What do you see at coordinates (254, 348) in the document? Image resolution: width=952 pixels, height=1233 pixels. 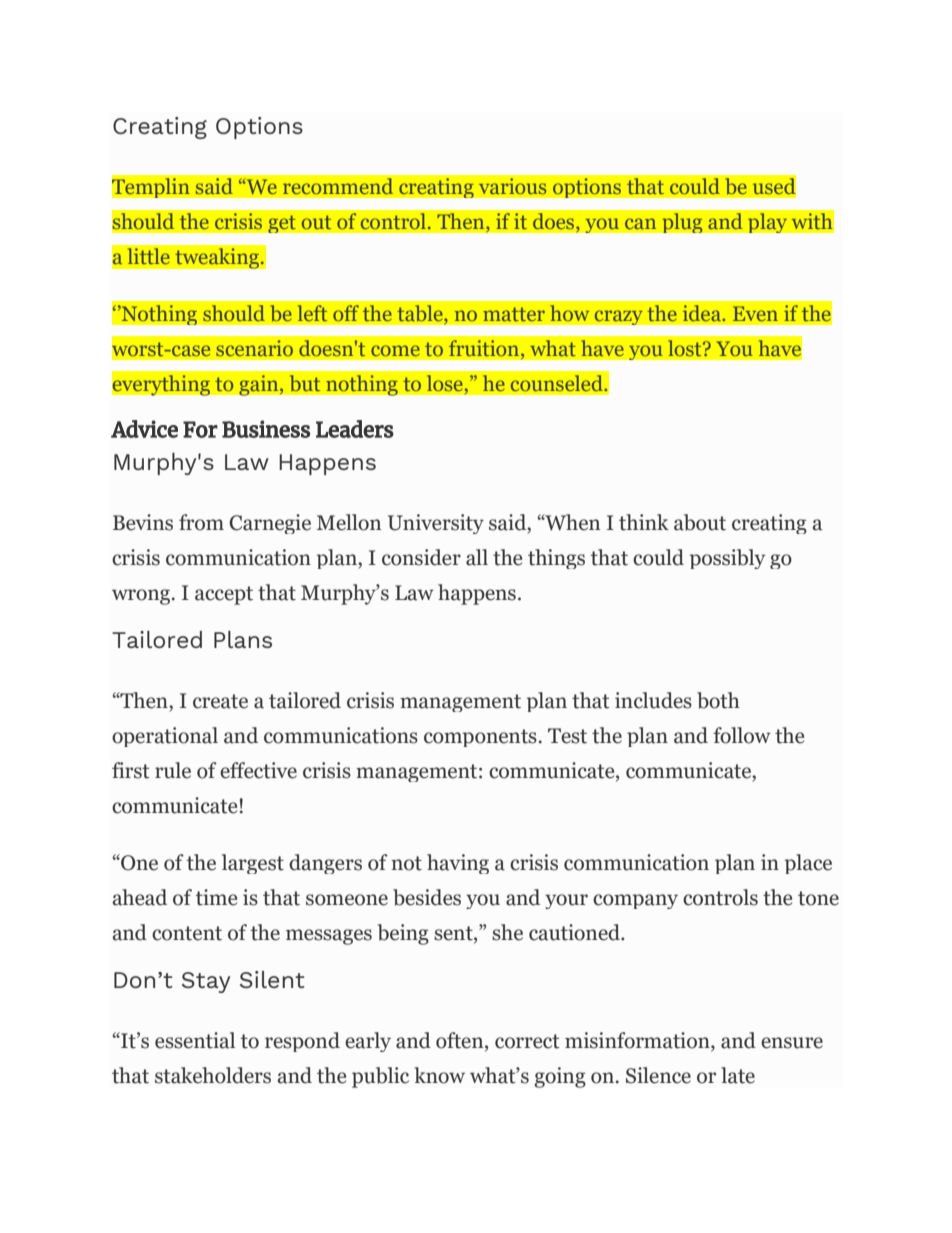 I see `scenario` at bounding box center [254, 348].
